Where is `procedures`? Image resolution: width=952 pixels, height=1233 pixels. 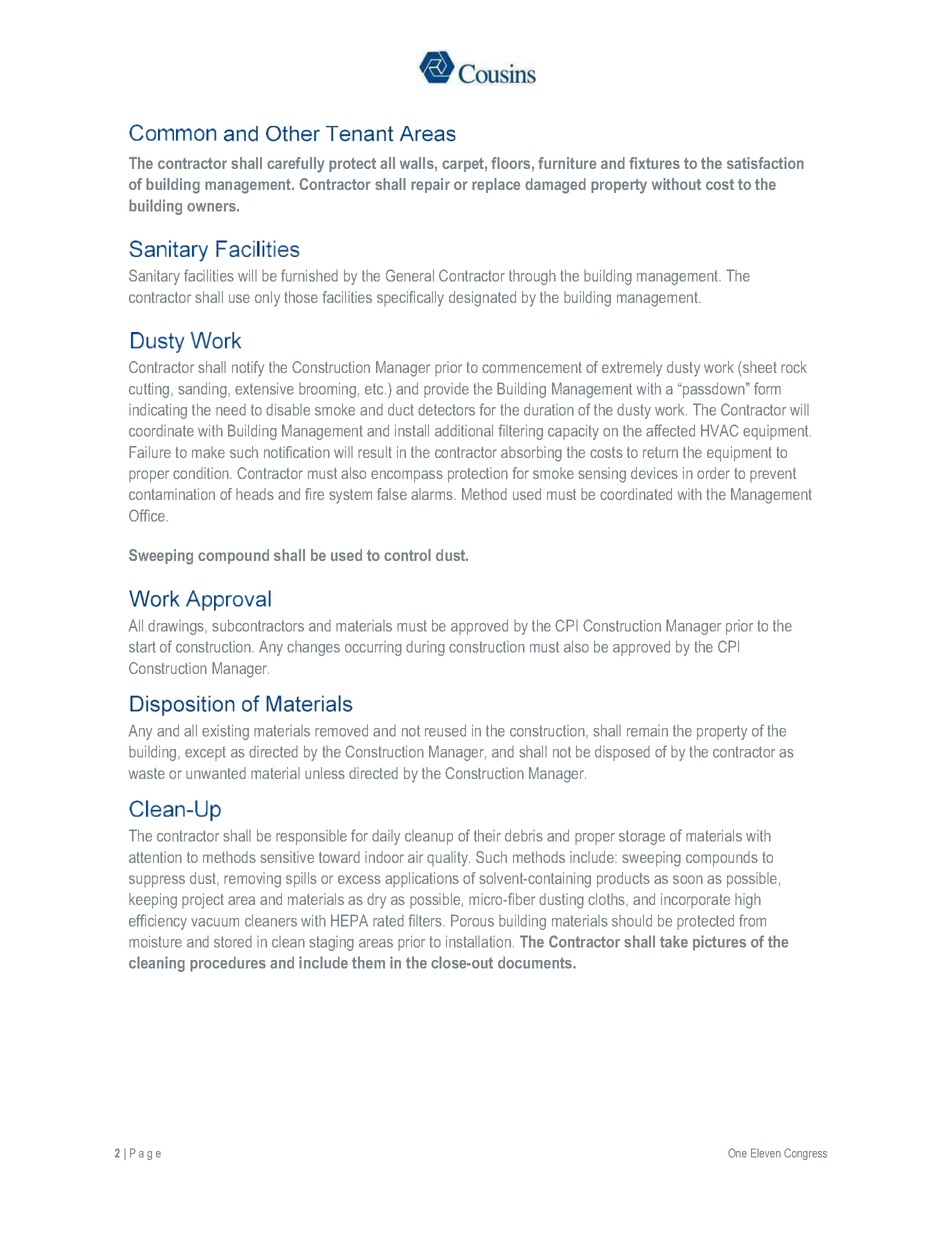 procedures is located at coordinates (228, 964).
